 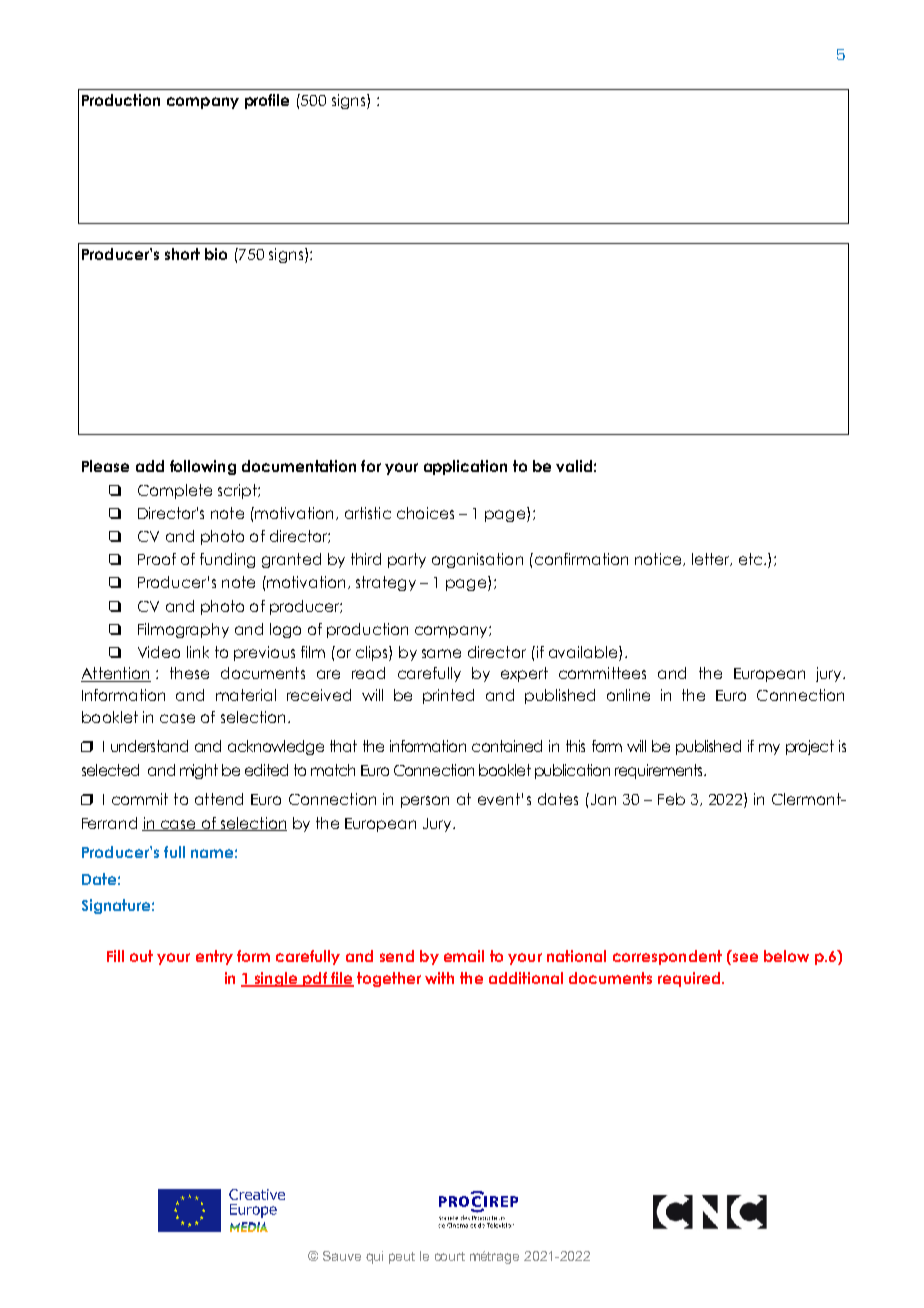 What do you see at coordinates (402, 1258) in the screenshot?
I see `peut` at bounding box center [402, 1258].
